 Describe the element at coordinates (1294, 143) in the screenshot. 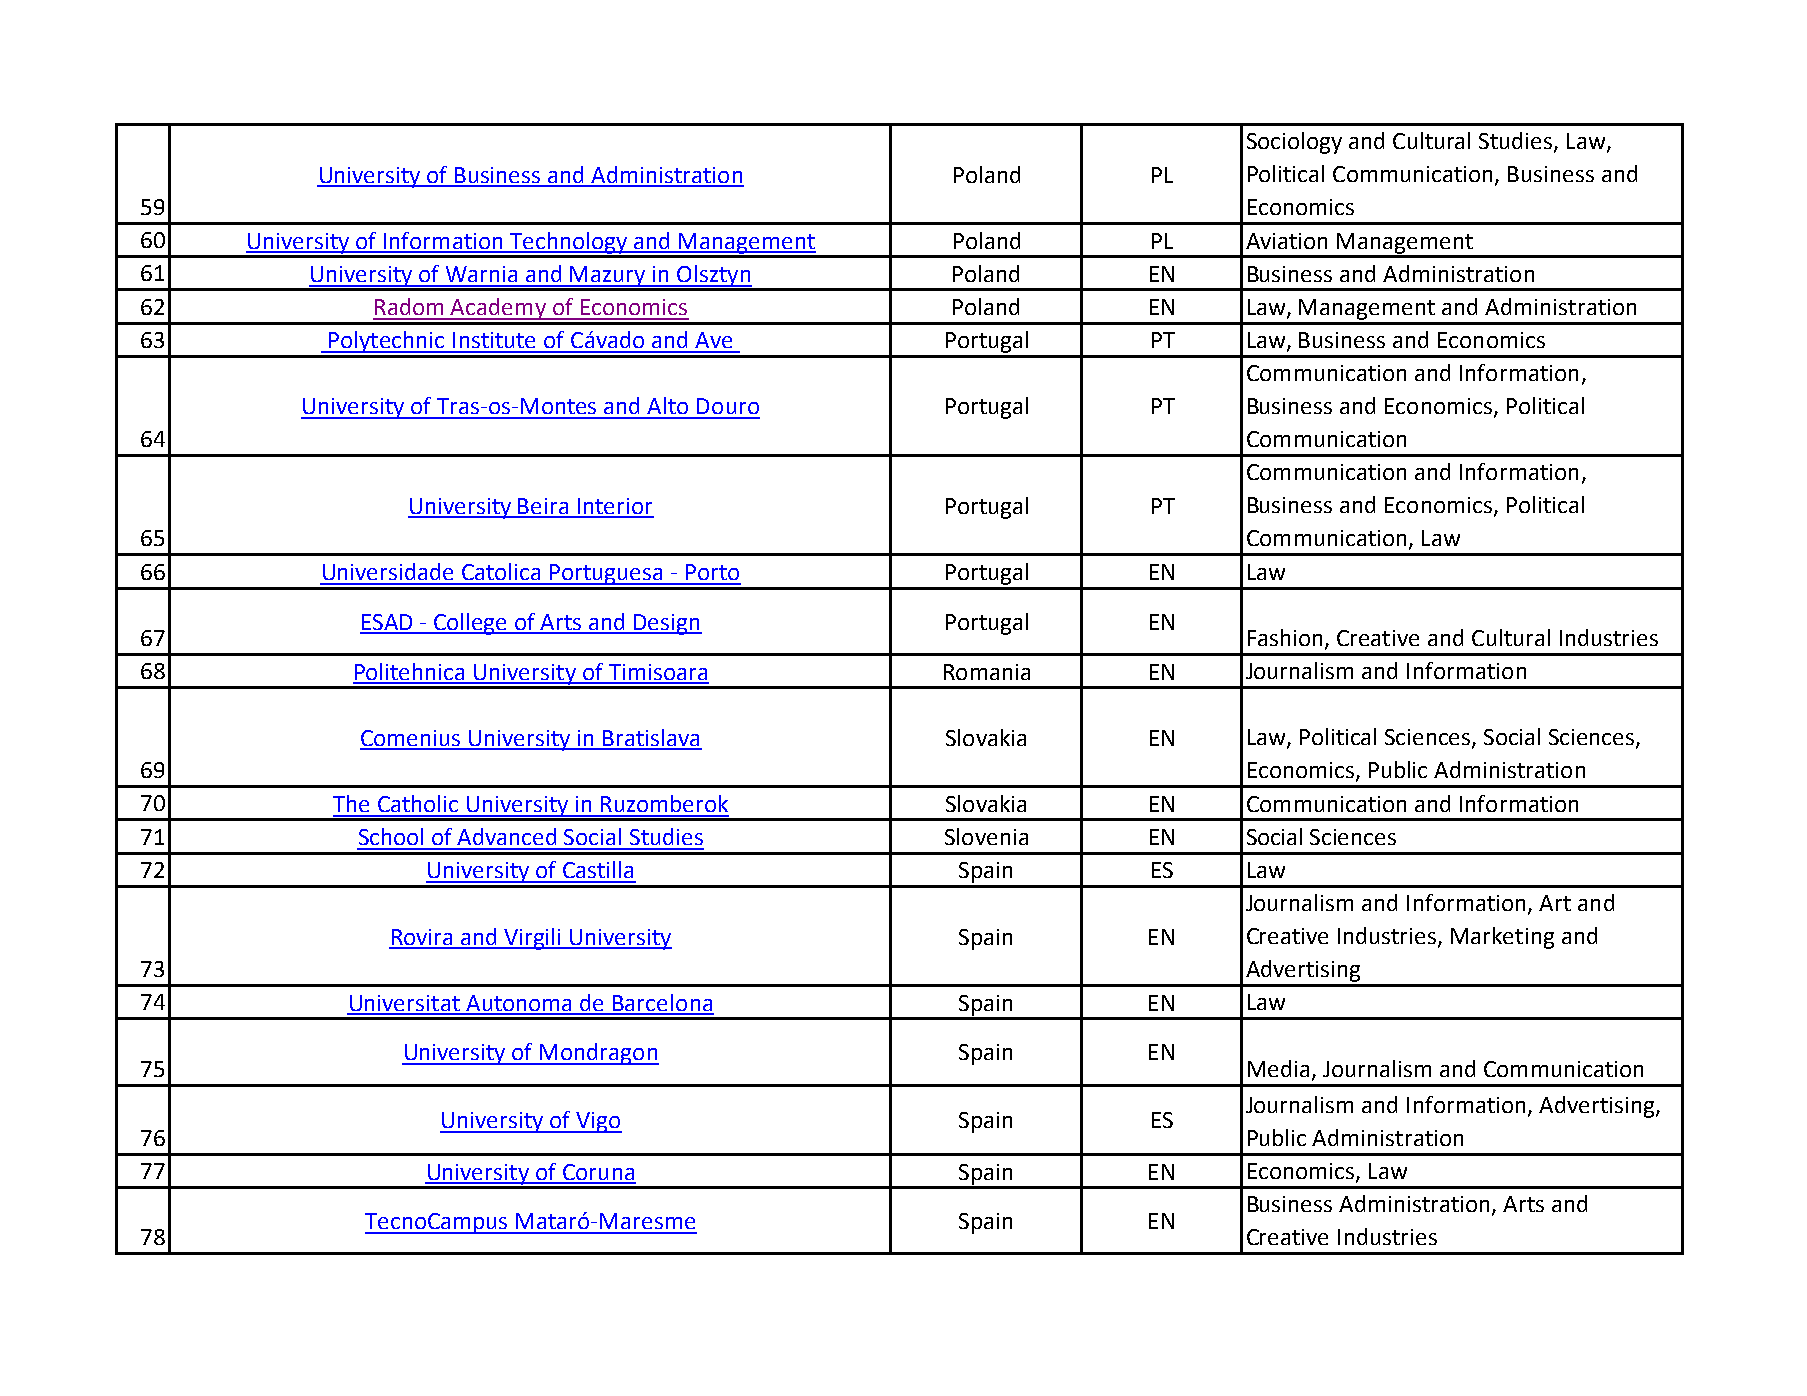

I see `Sociology` at that location.
